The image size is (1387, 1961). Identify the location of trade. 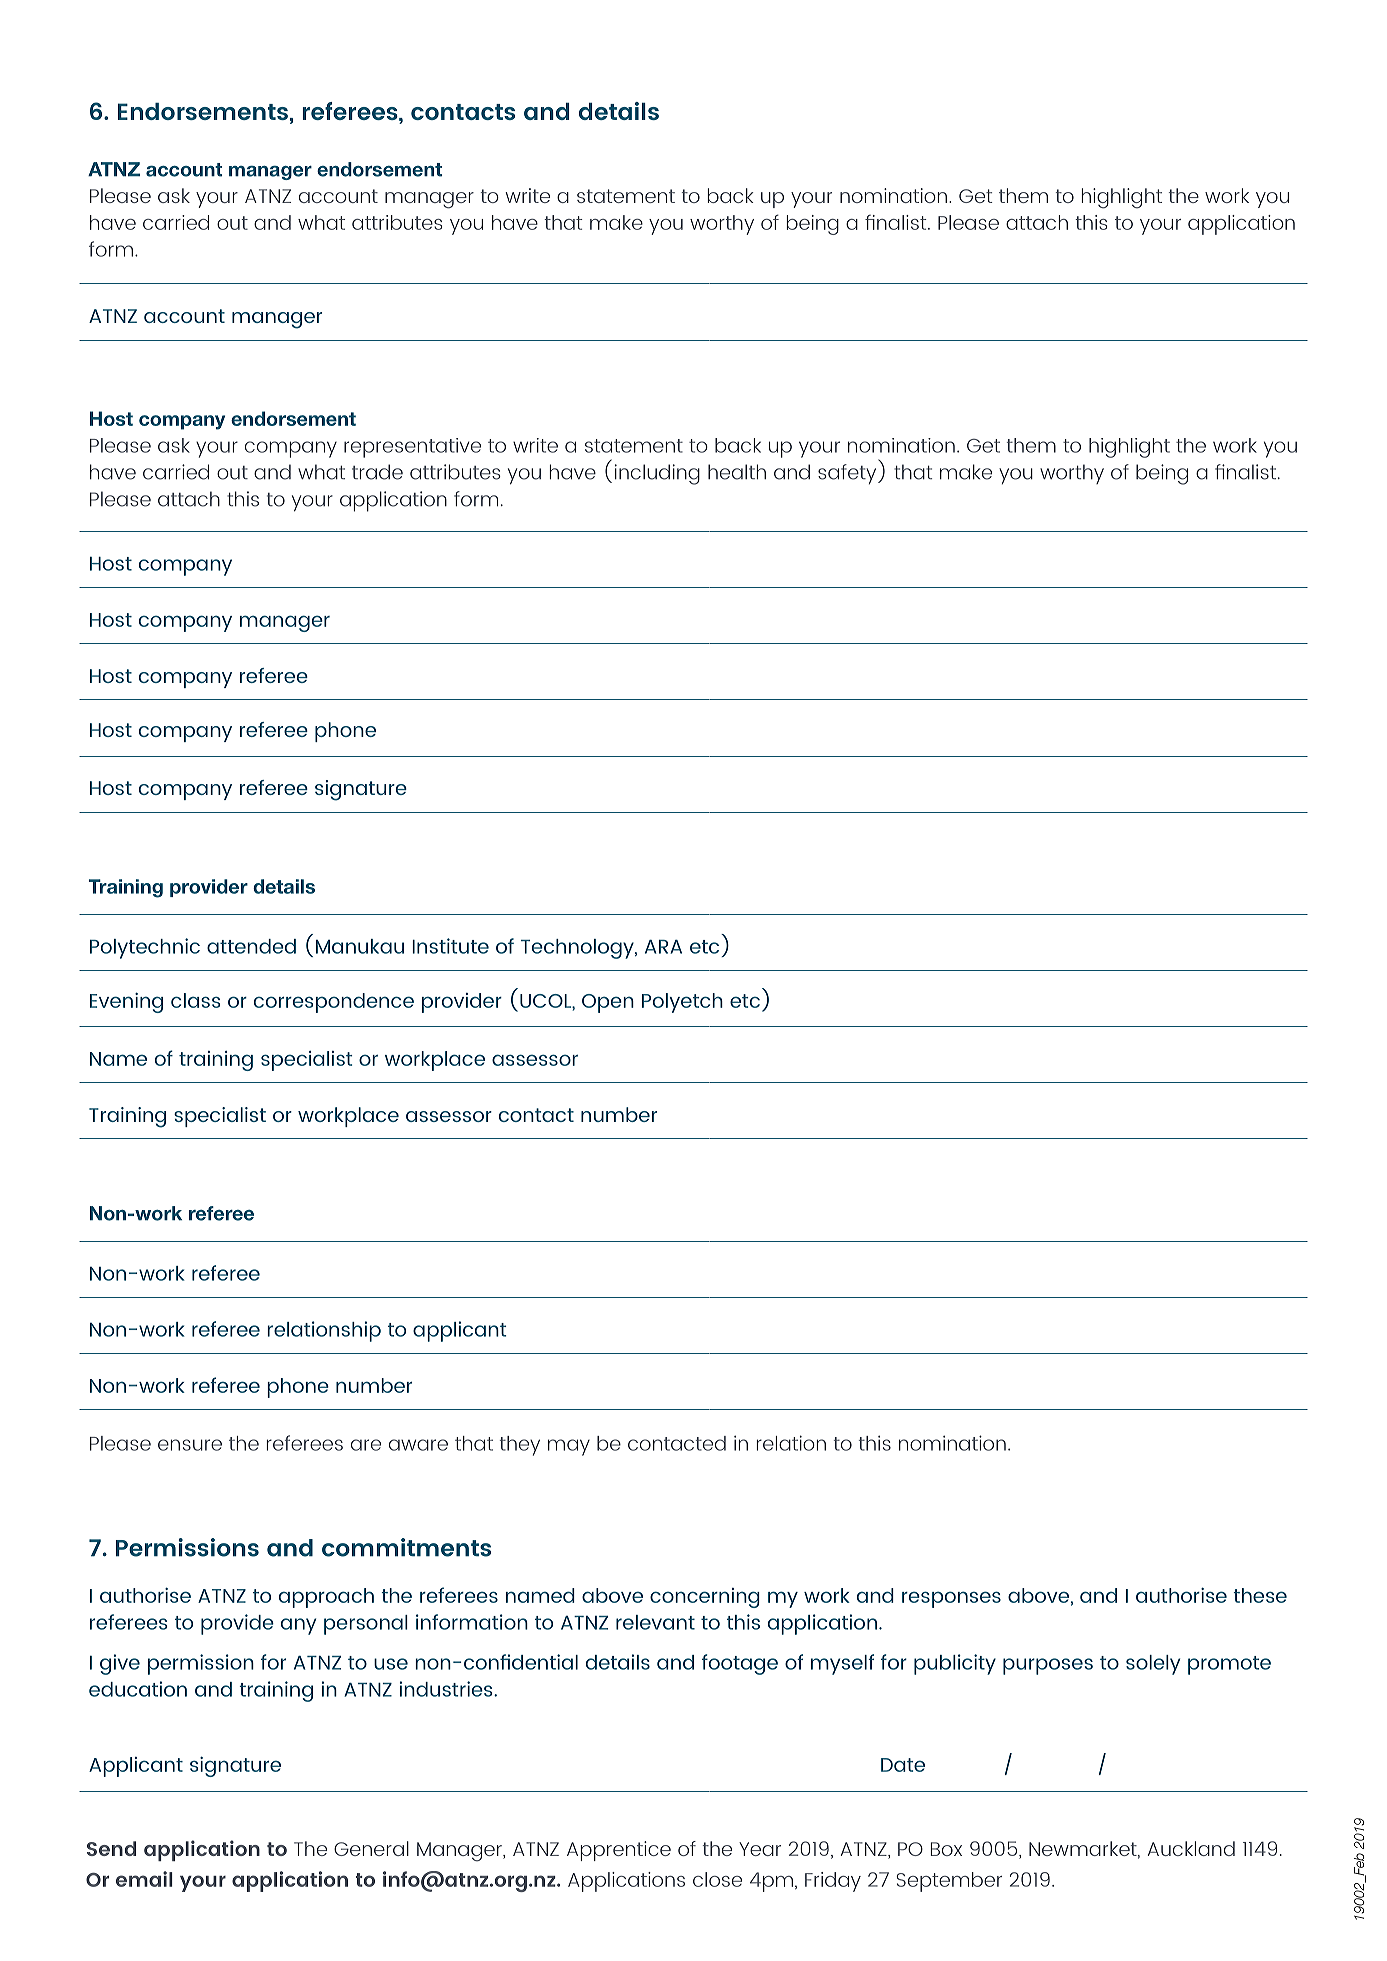
(377, 472).
